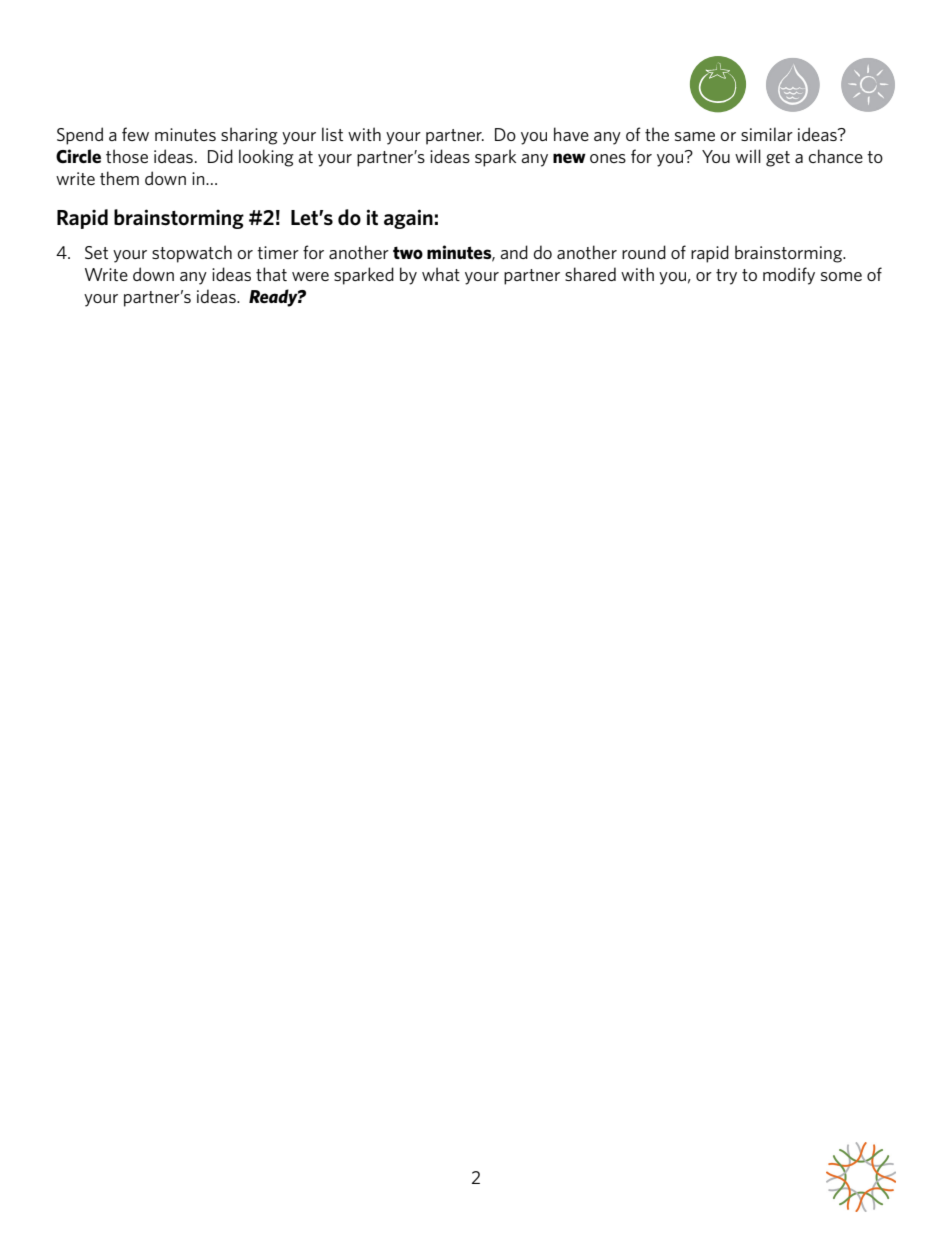  I want to click on try, so click(726, 277).
